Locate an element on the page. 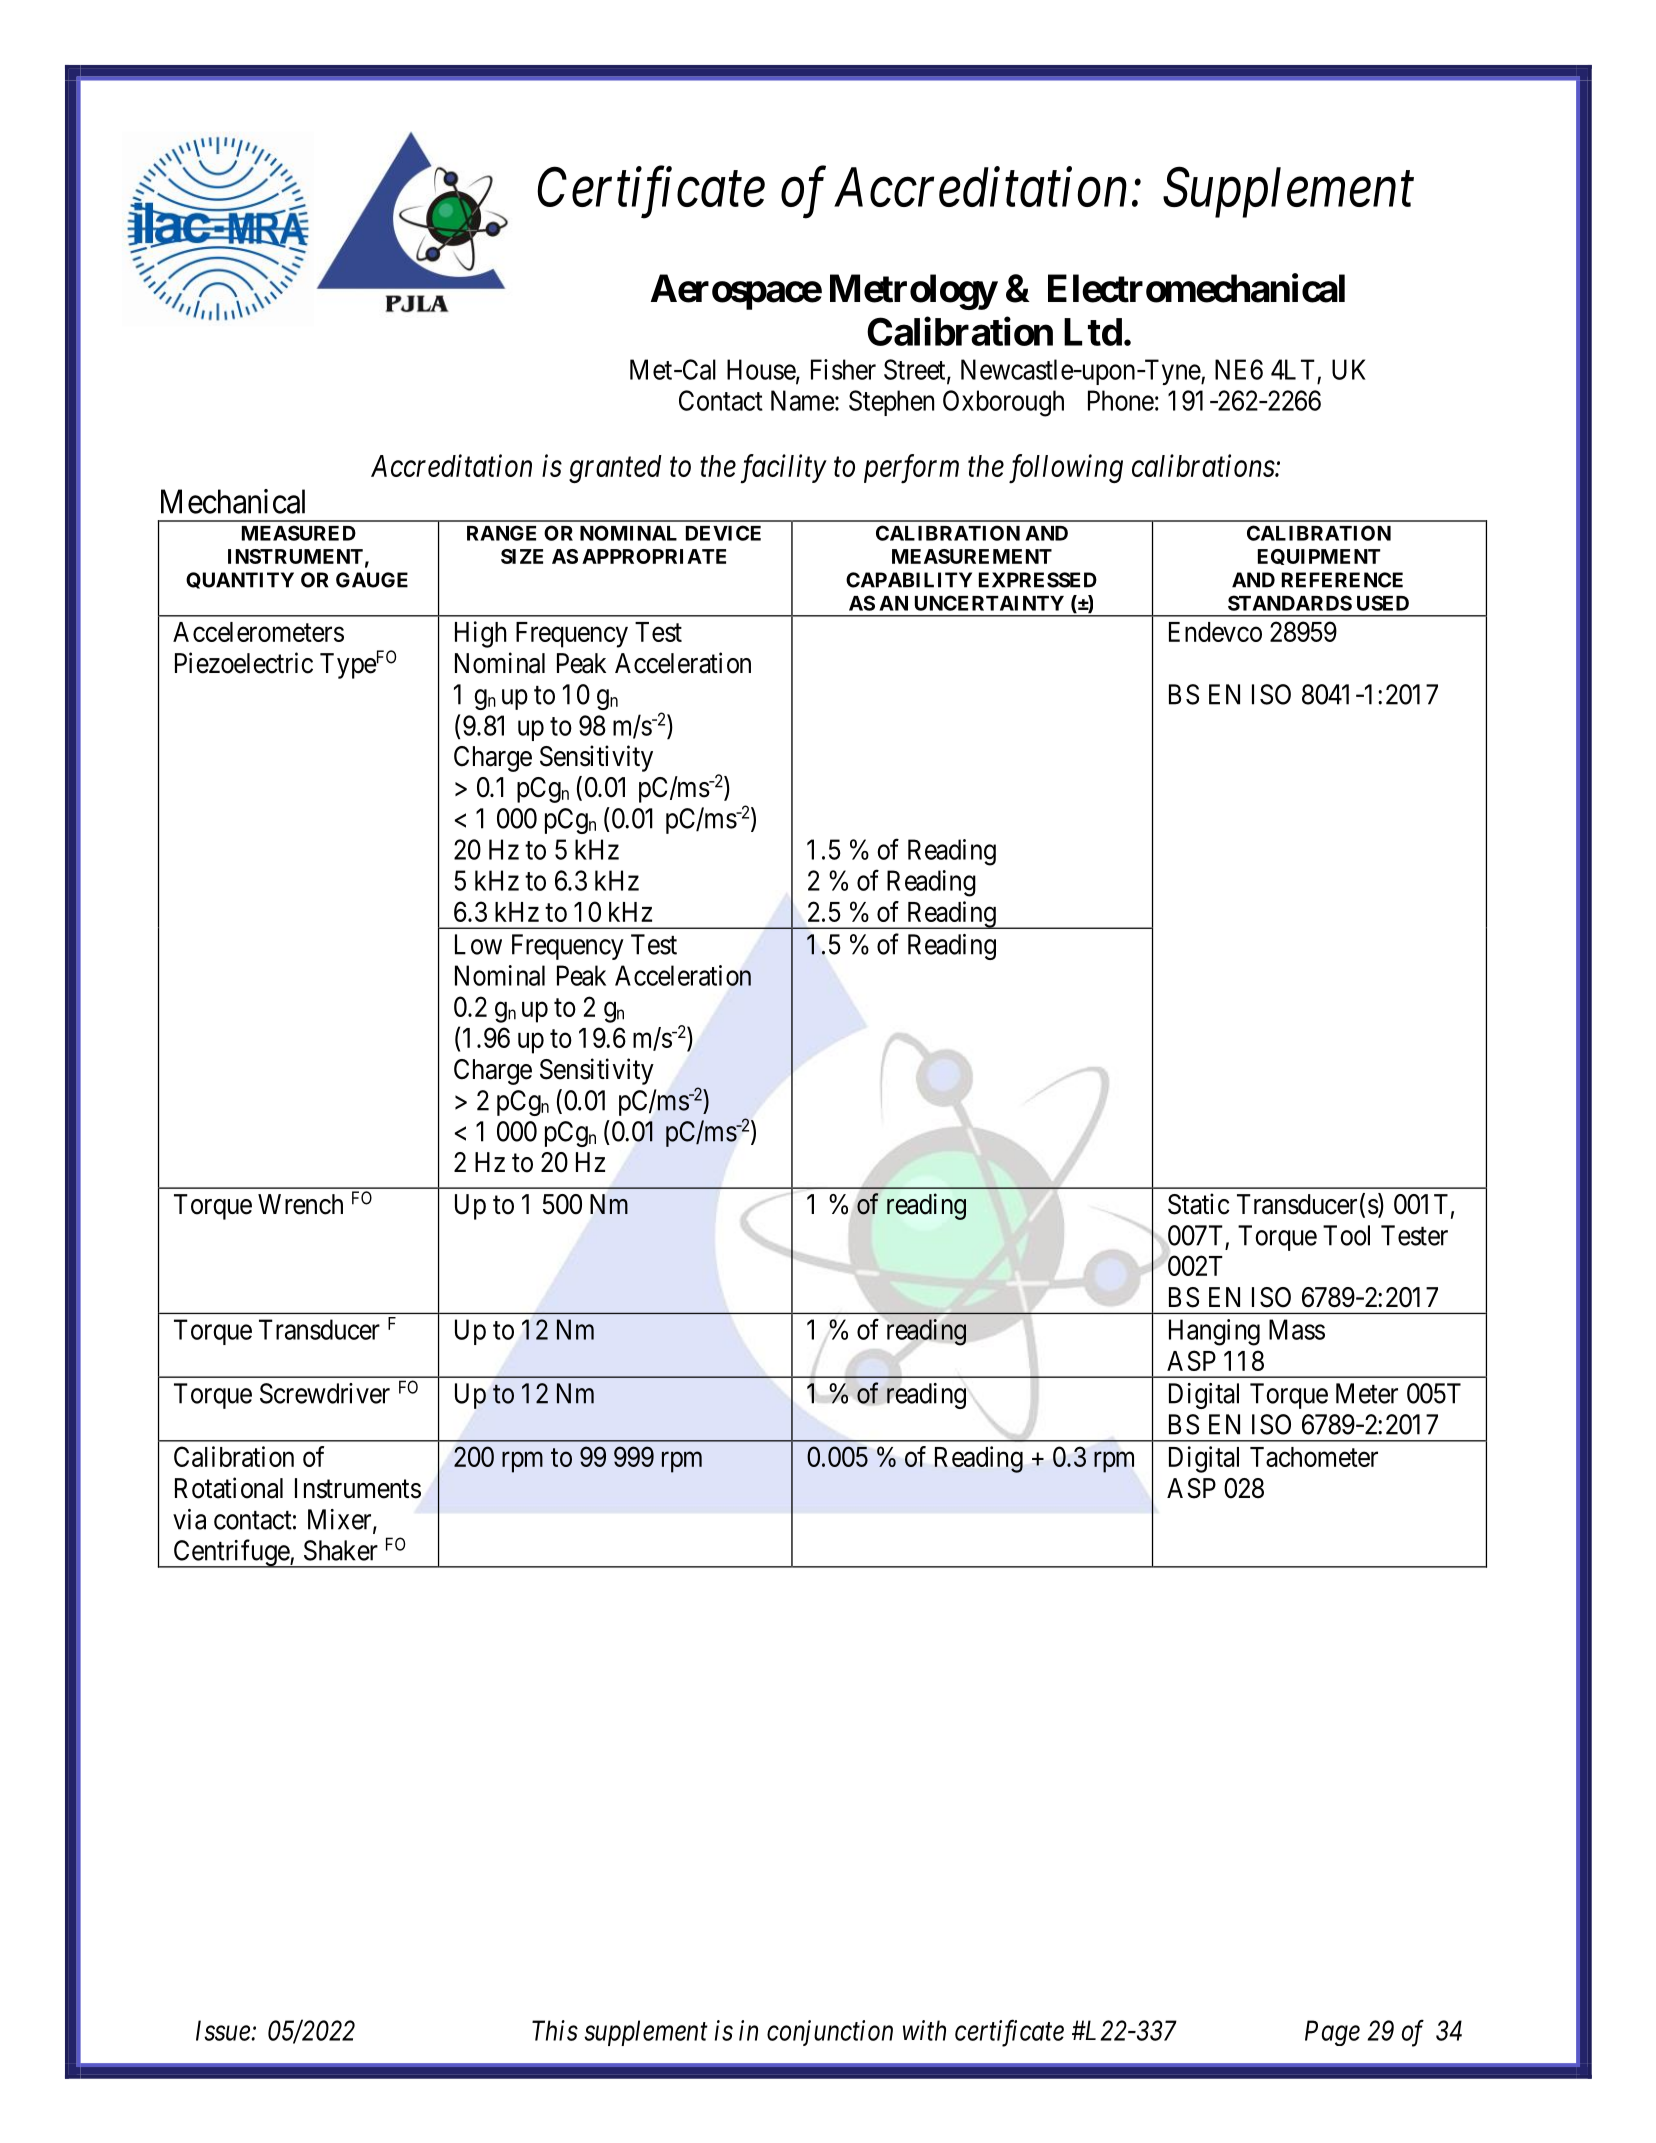 This document has height=2143, width=1656. Phone is located at coordinates (1121, 400).
